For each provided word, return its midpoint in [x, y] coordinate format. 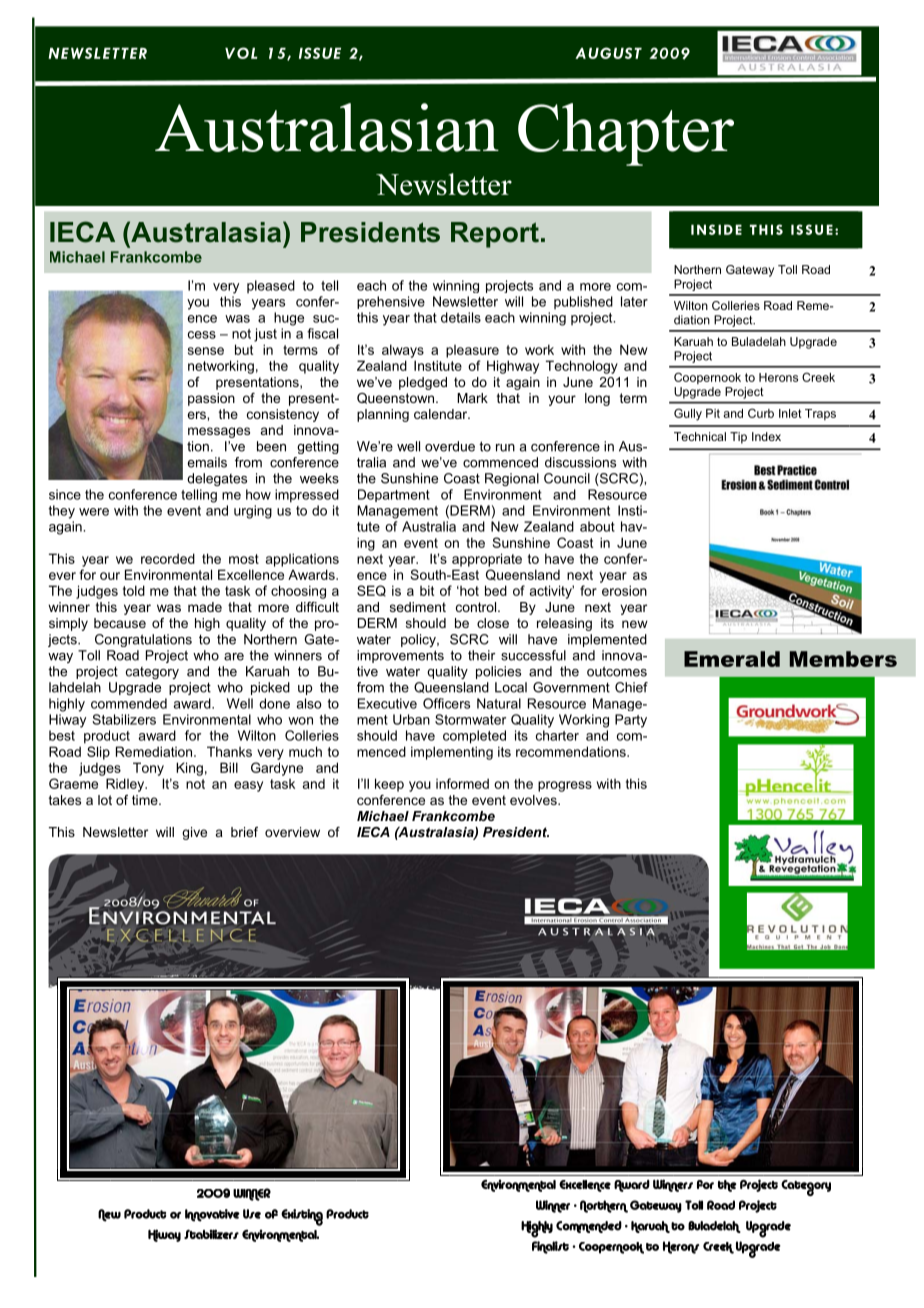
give [194, 833]
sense [206, 351]
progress [565, 786]
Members [843, 659]
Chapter [626, 134]
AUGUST [608, 53]
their [481, 655]
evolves [534, 800]
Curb [761, 413]
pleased [271, 286]
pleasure [472, 351]
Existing [302, 1217]
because [120, 623]
